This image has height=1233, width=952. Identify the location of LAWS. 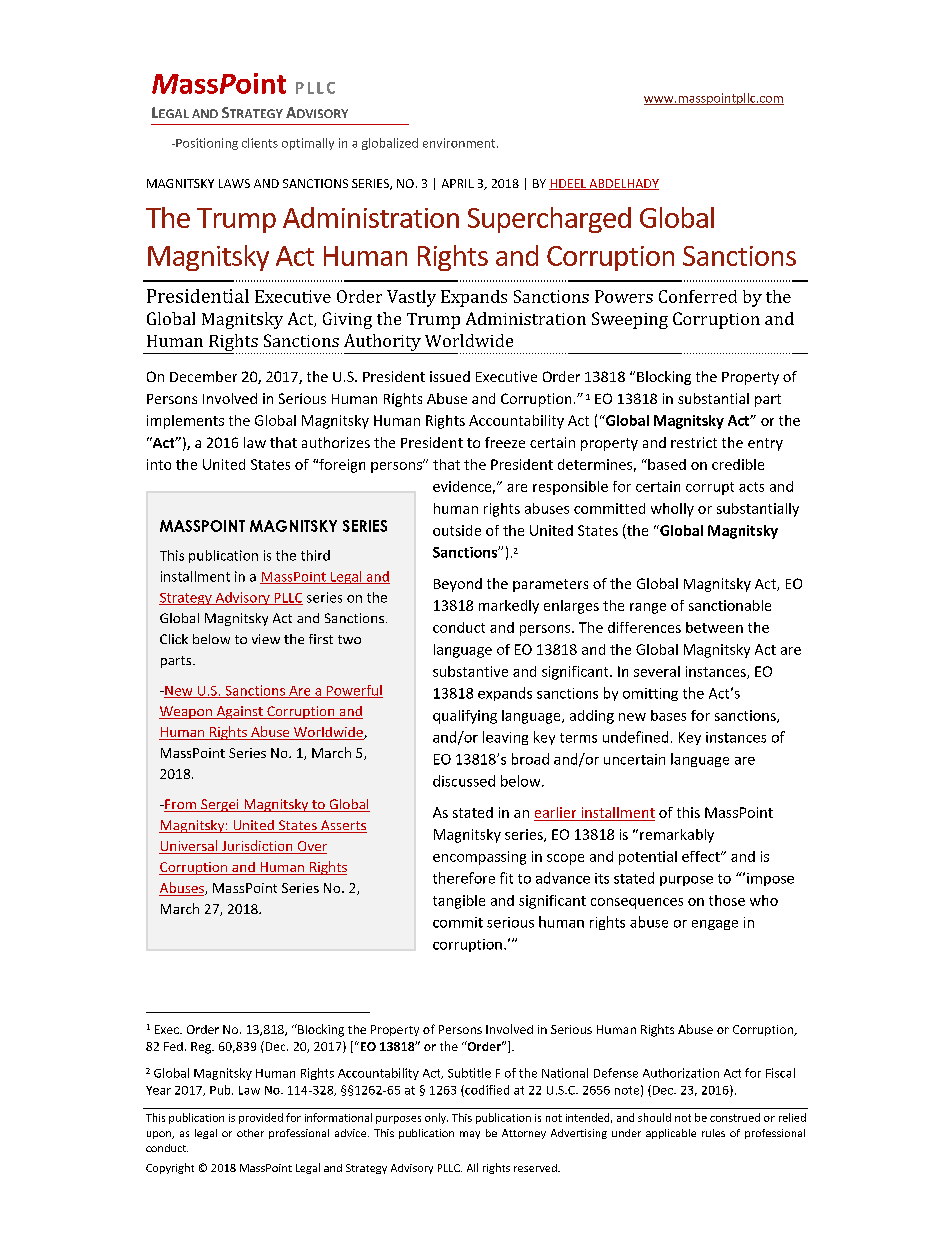
(234, 183).
